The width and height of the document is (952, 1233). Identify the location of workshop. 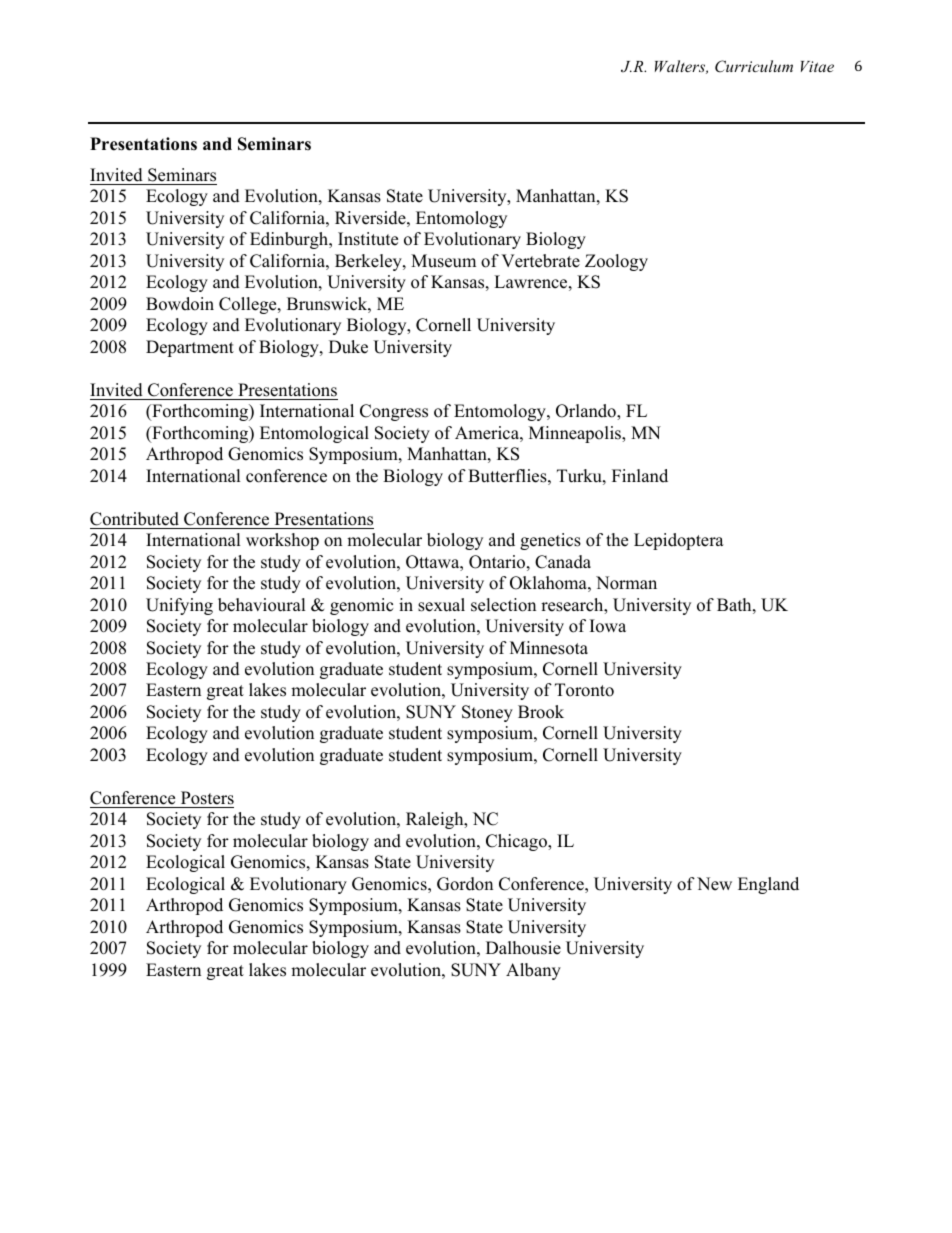
(282, 541).
